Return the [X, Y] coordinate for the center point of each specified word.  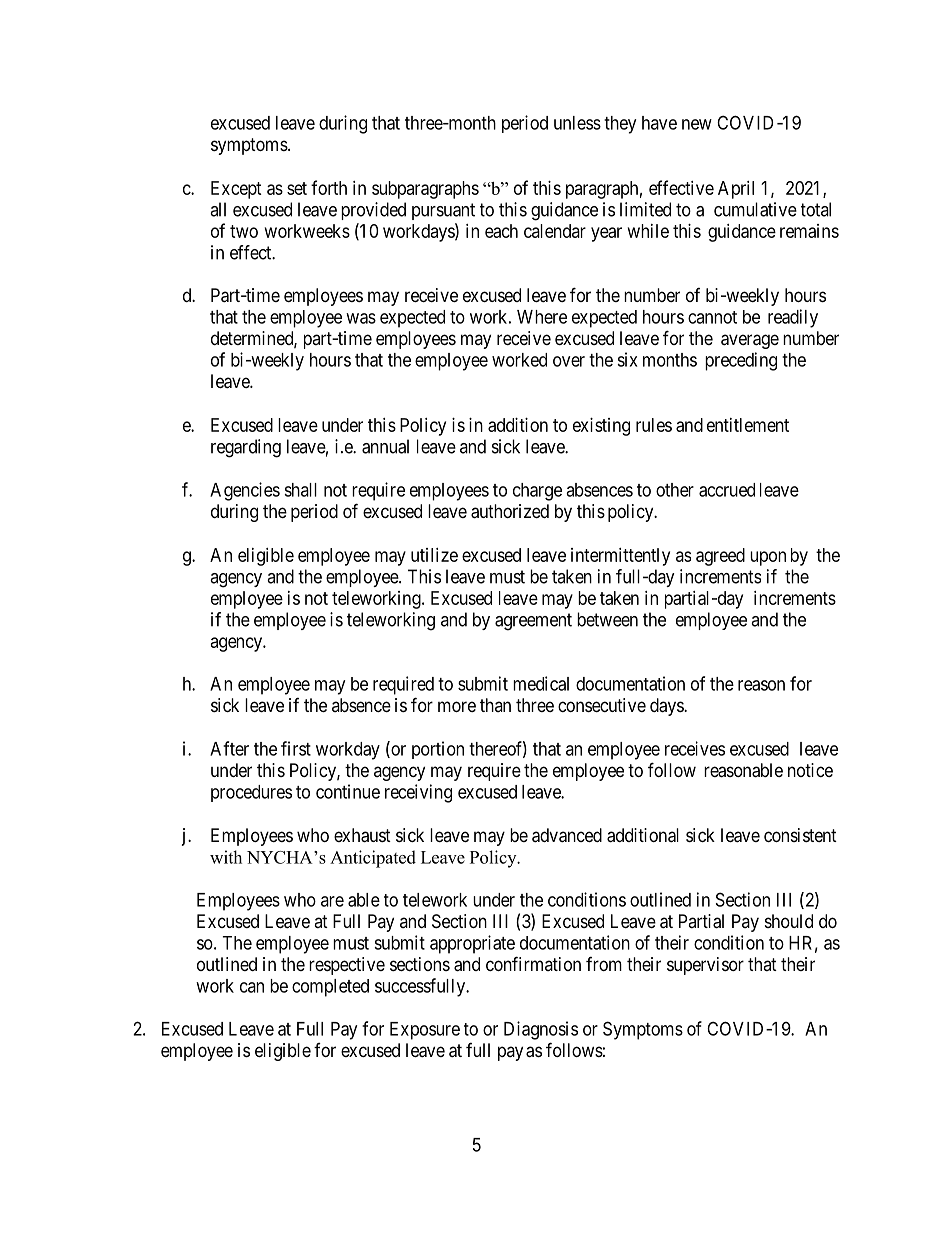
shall [300, 490]
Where [542, 317]
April [736, 190]
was [361, 318]
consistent [800, 835]
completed [330, 988]
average [750, 341]
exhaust [362, 835]
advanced [567, 835]
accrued [727, 490]
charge [537, 492]
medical [541, 683]
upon [768, 558]
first [296, 748]
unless [577, 123]
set [297, 188]
